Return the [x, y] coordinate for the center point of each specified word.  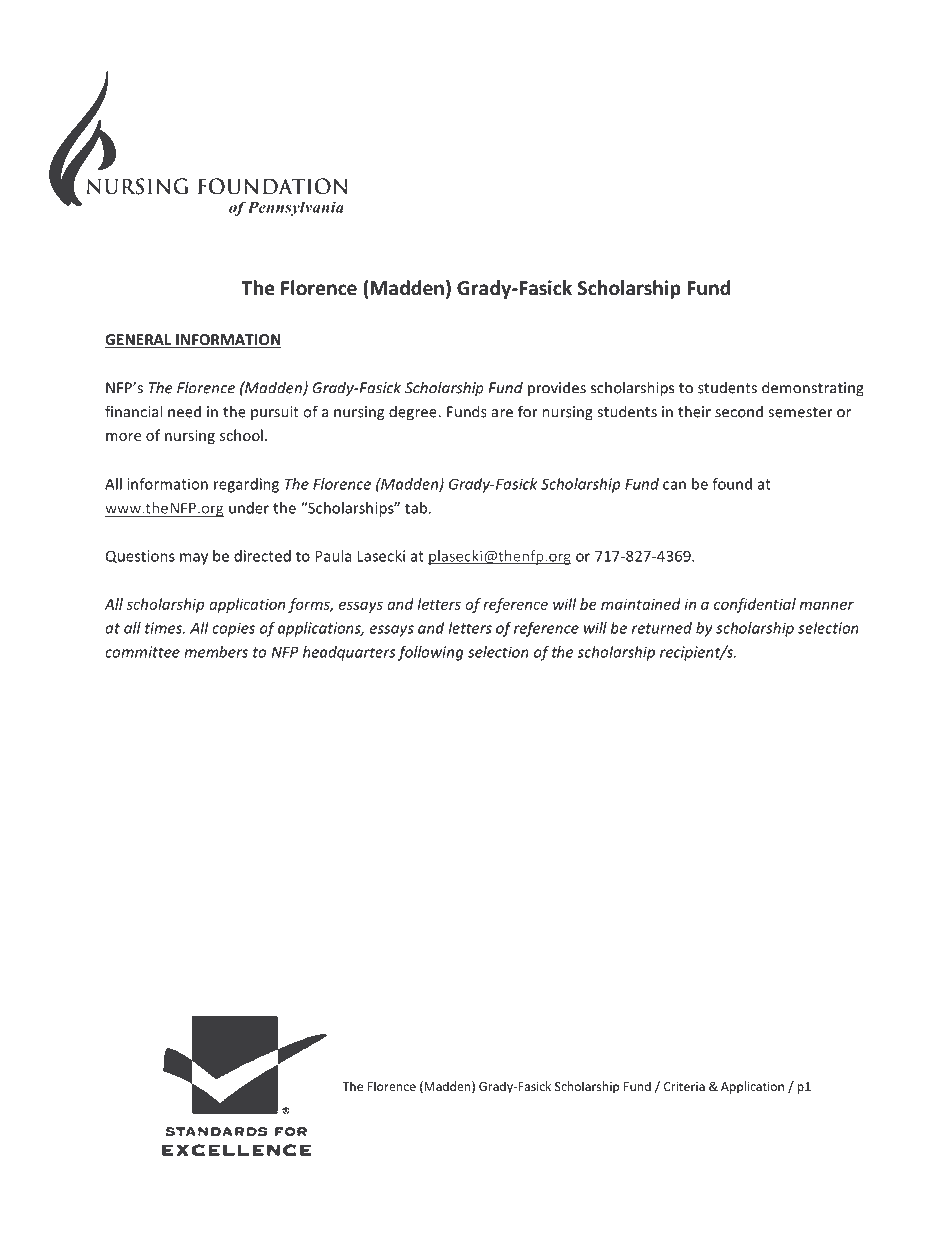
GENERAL [139, 341]
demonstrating [813, 389]
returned [662, 628]
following [431, 653]
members [216, 652]
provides [557, 389]
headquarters [349, 653]
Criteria [684, 1086]
